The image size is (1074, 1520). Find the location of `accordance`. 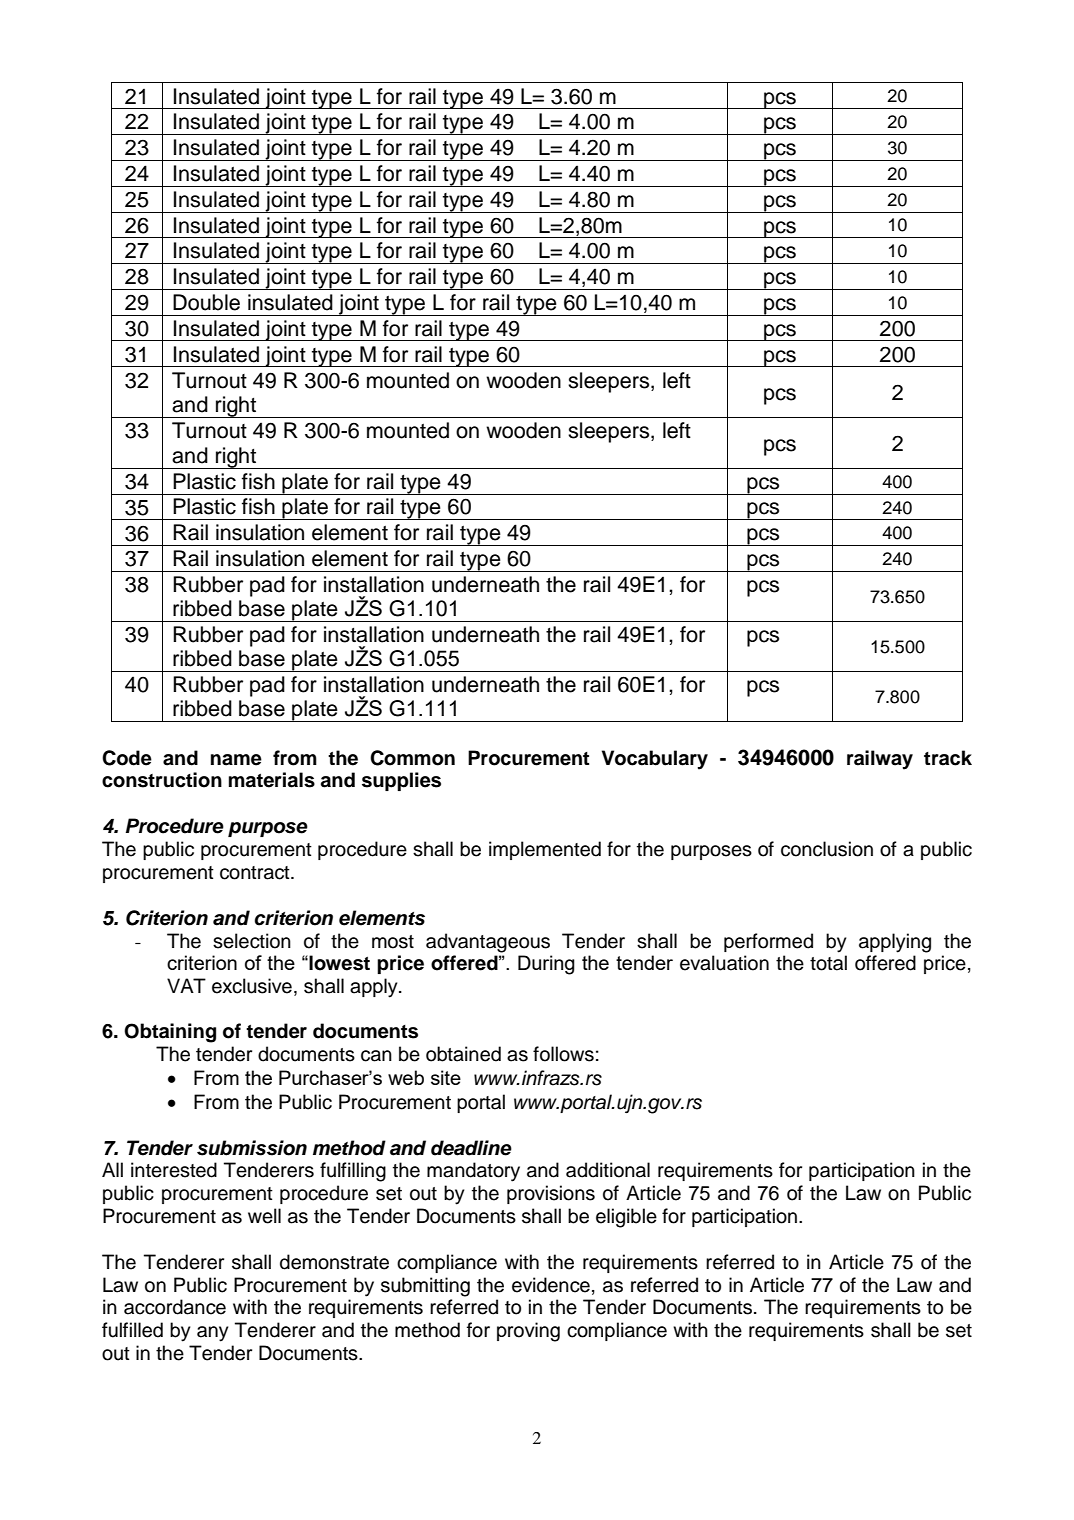

accordance is located at coordinates (175, 1307).
